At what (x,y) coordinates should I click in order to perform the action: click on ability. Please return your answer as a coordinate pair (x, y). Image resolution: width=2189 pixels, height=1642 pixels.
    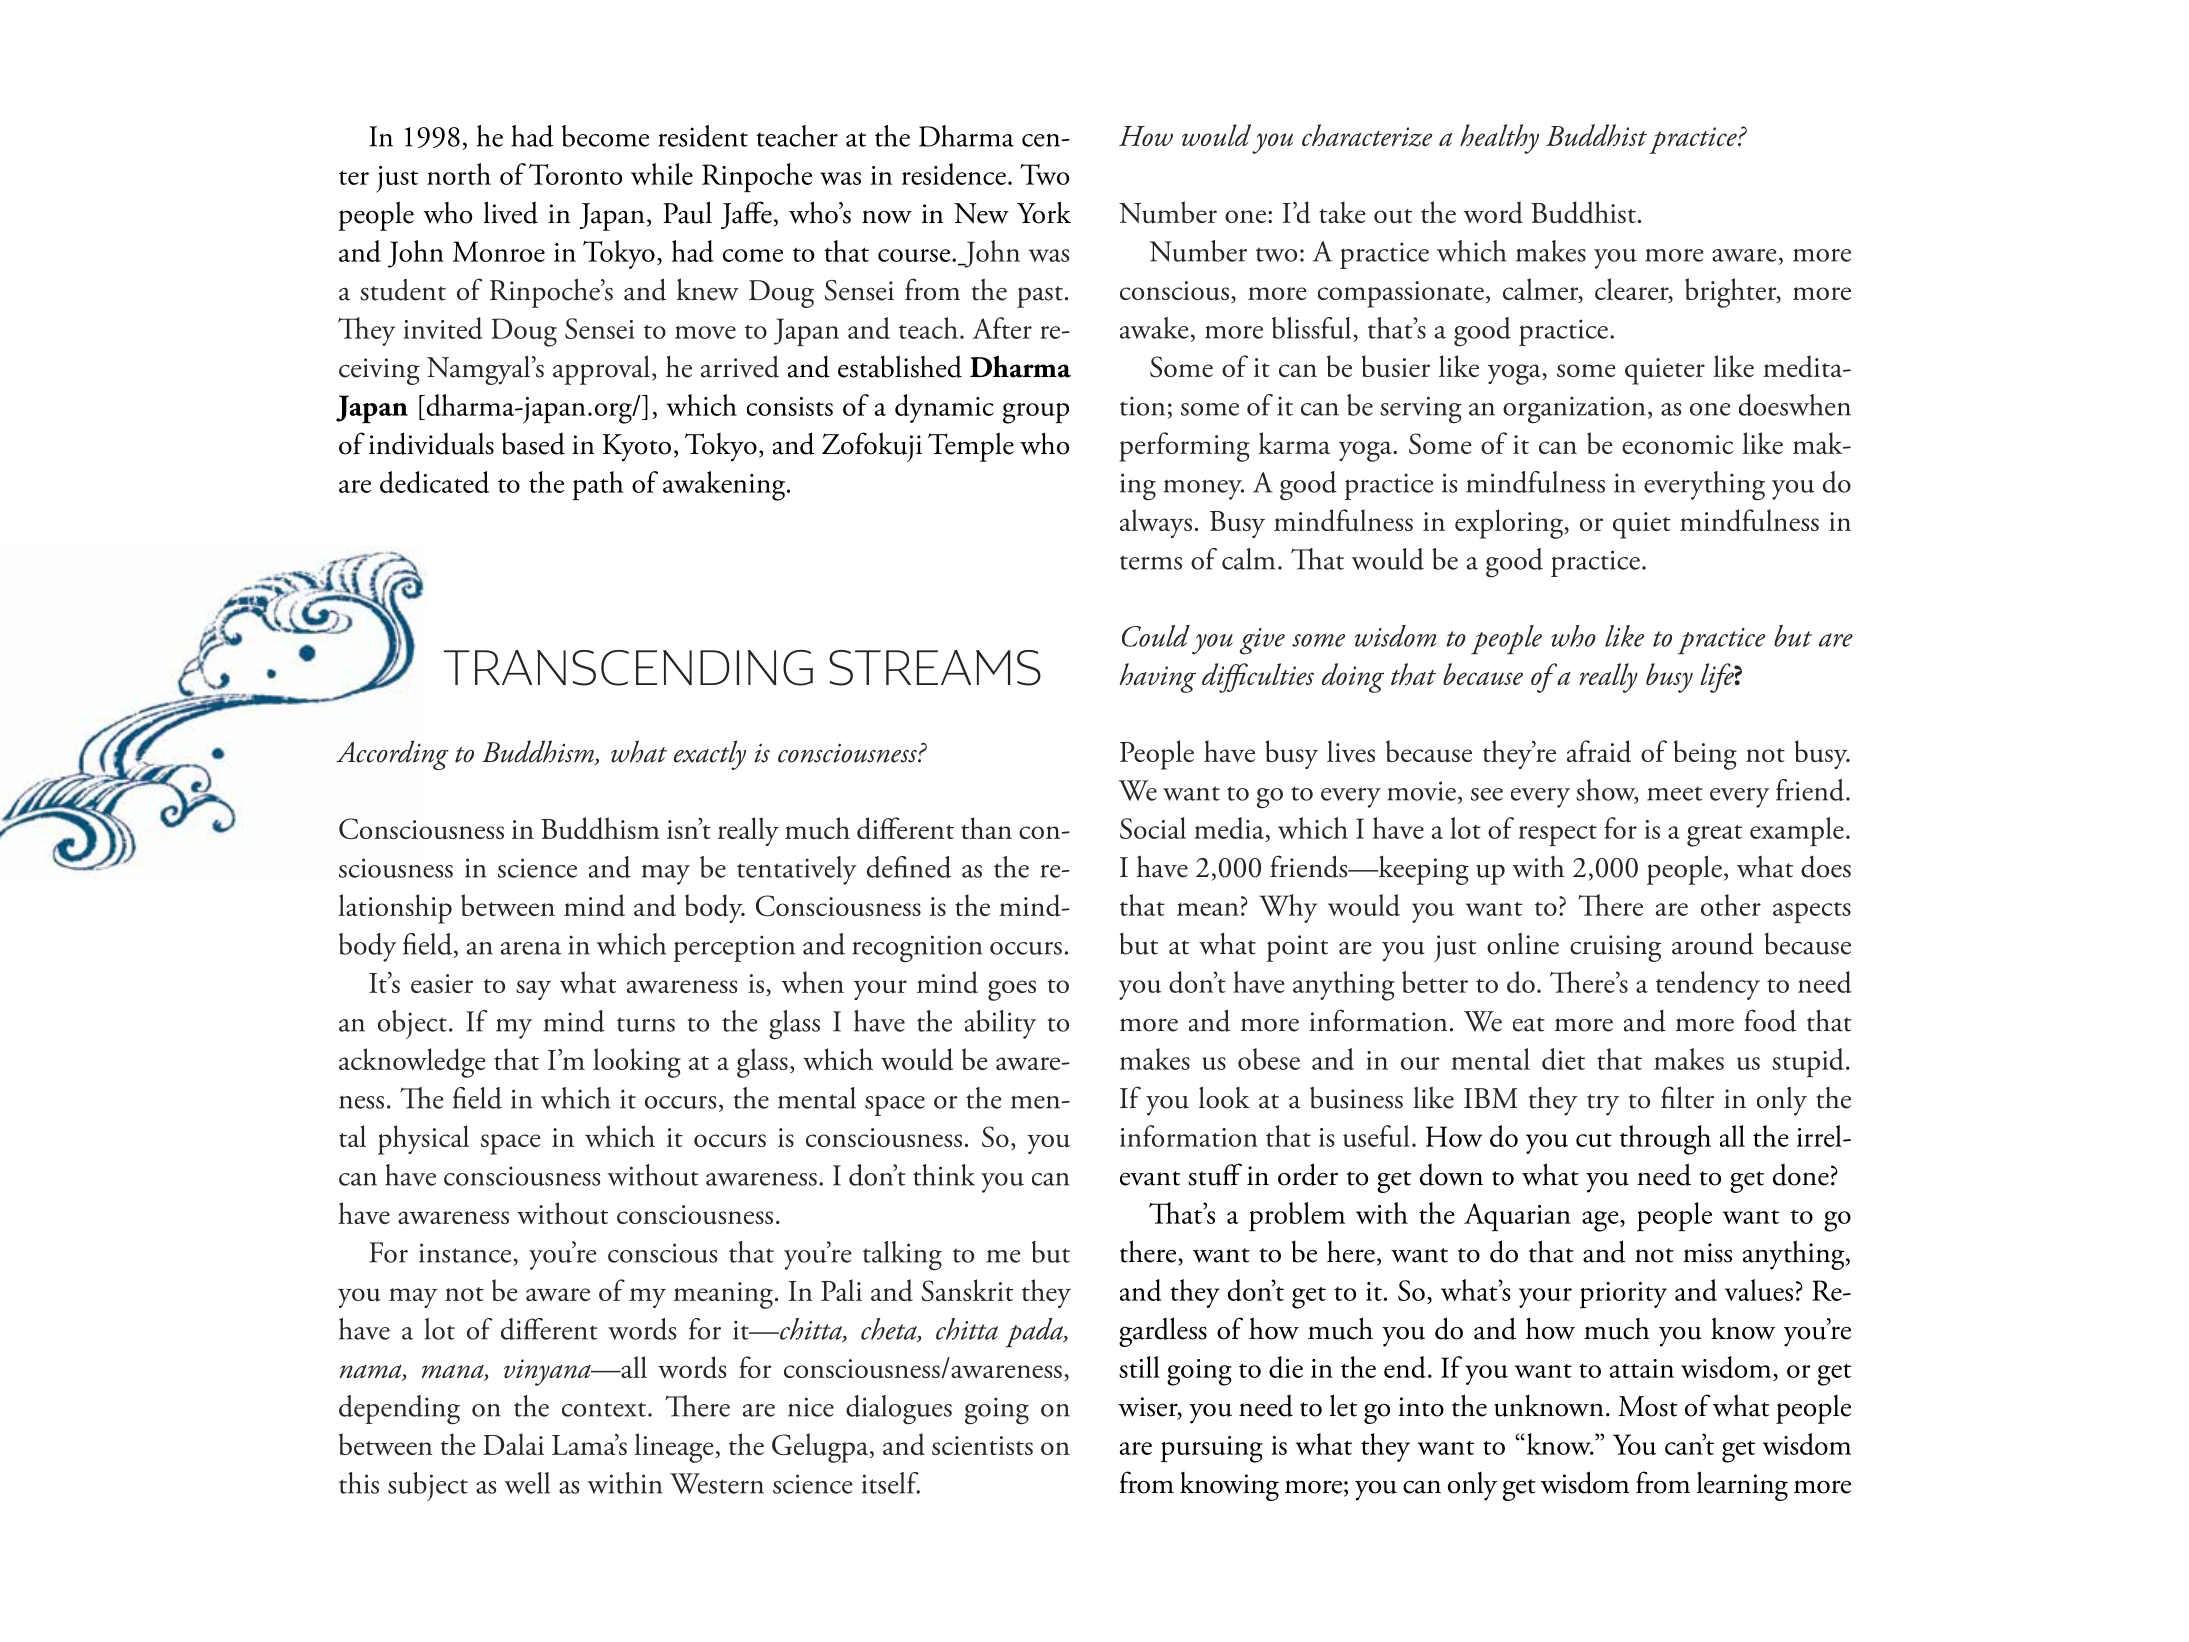
    Looking at the image, I should click on (1000, 1024).
